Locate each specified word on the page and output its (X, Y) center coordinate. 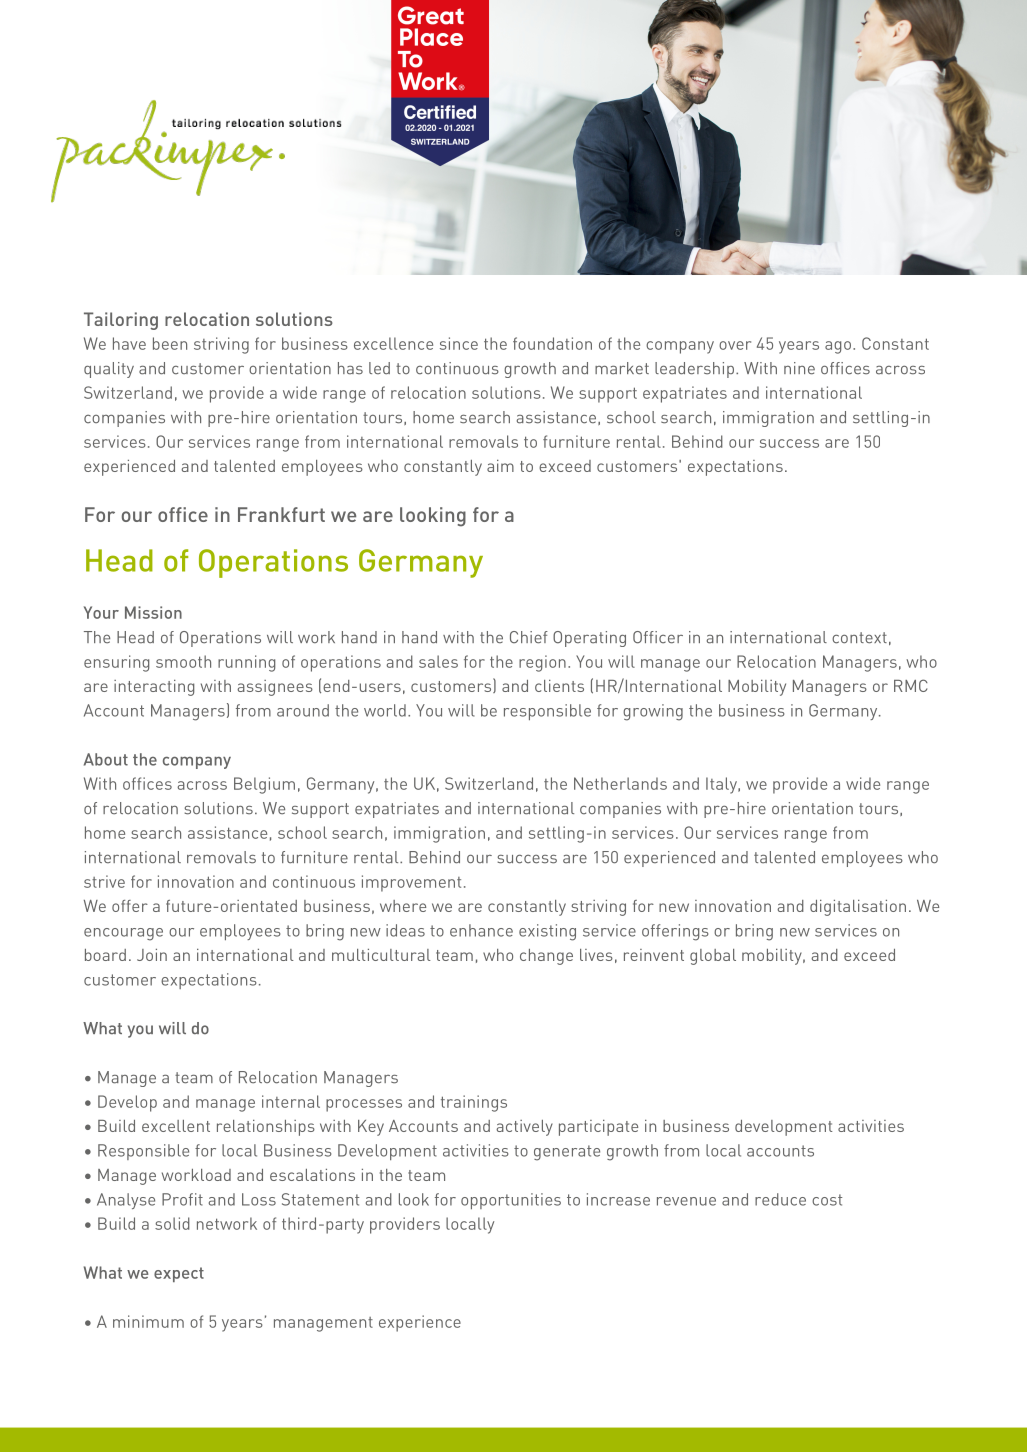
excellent (176, 1126)
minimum (148, 1321)
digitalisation (858, 908)
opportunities (511, 1201)
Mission (153, 612)
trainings (474, 1103)
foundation (552, 343)
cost (827, 1200)
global (713, 957)
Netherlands (620, 783)
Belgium (264, 785)
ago (838, 347)
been (170, 343)
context (859, 638)
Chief (529, 637)
